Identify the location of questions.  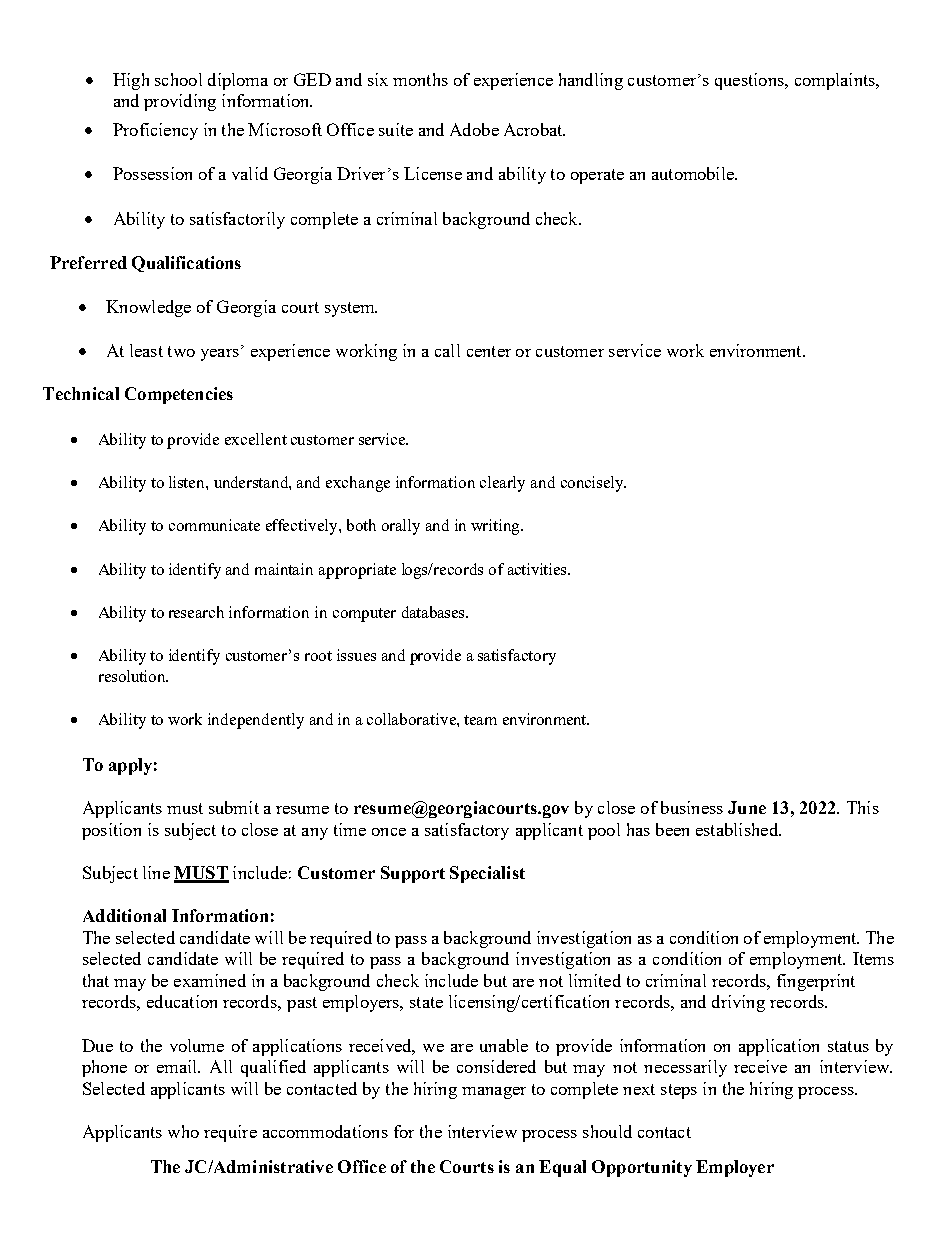
(750, 81).
